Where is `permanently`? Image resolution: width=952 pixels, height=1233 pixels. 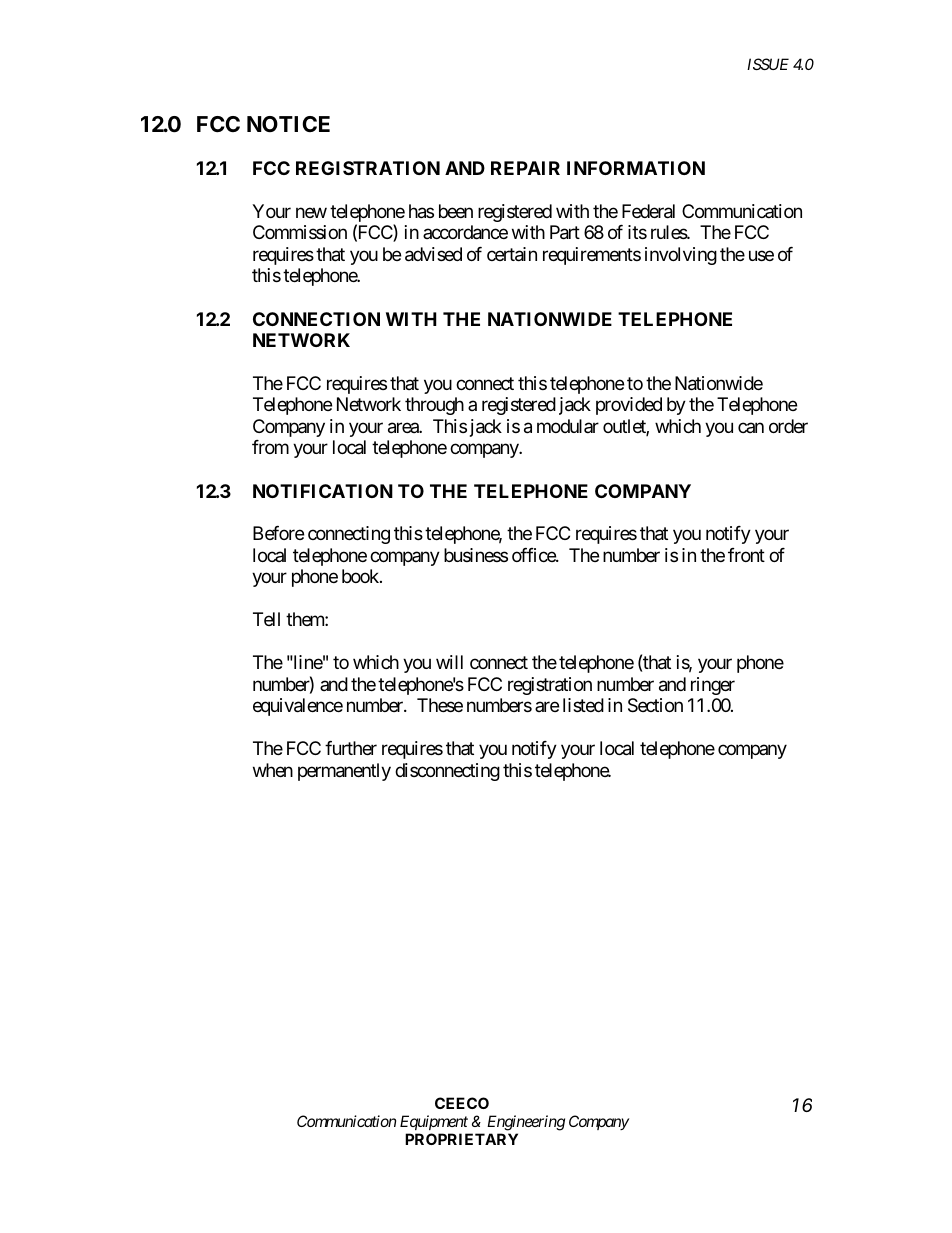
permanently is located at coordinates (344, 772).
